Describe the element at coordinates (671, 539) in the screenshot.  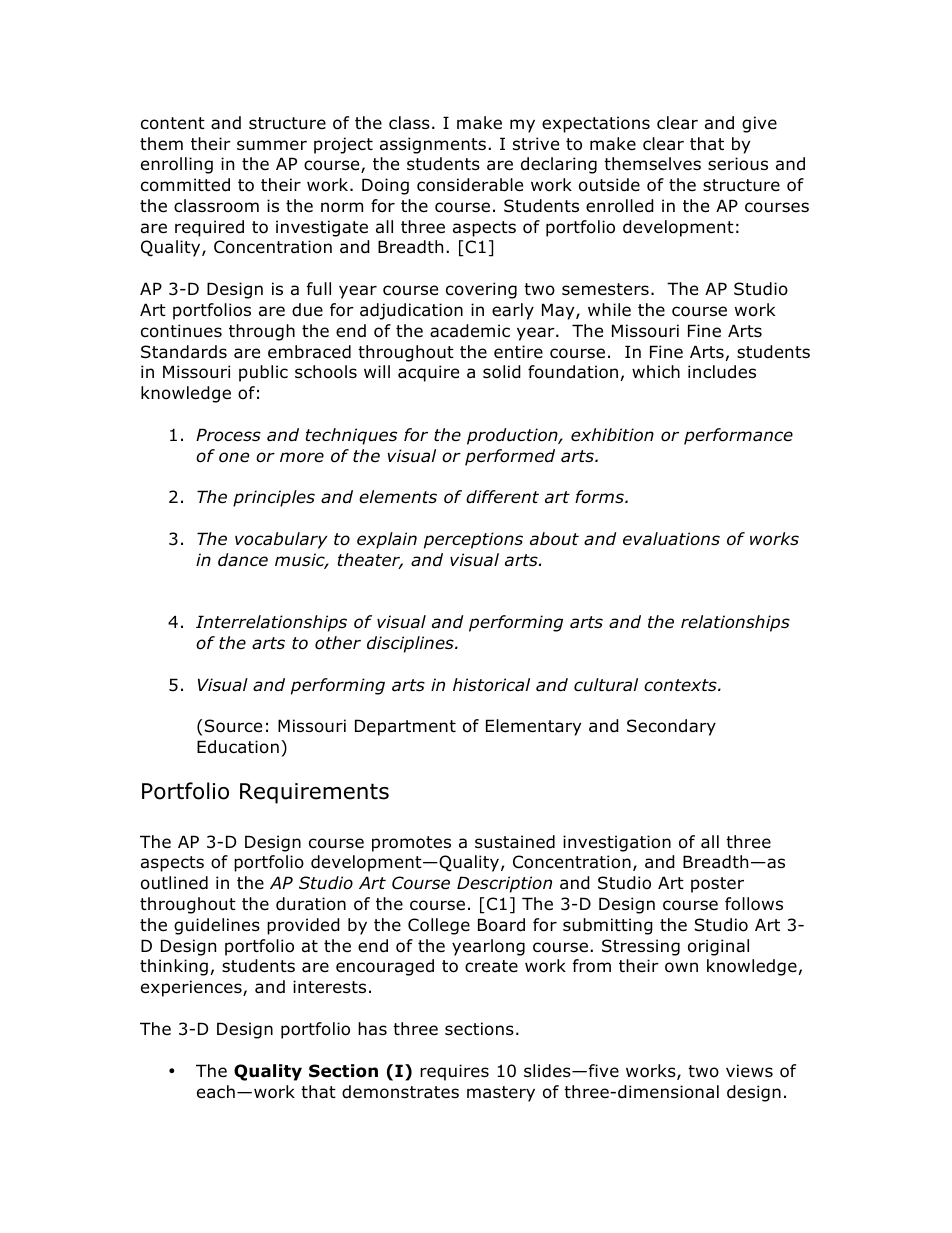
I see `evaluations` at that location.
